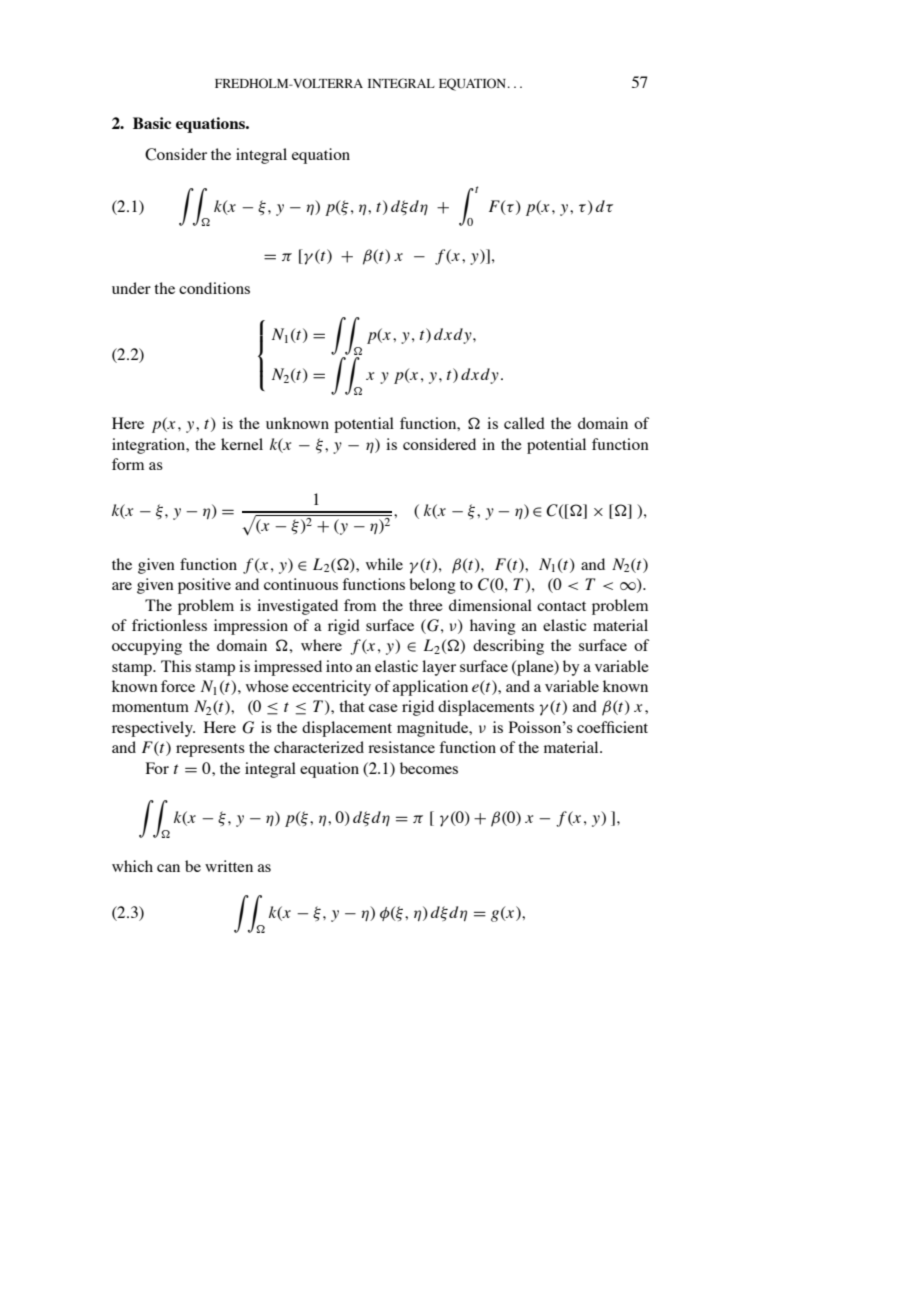  What do you see at coordinates (150, 446) in the screenshot?
I see `integration` at bounding box center [150, 446].
